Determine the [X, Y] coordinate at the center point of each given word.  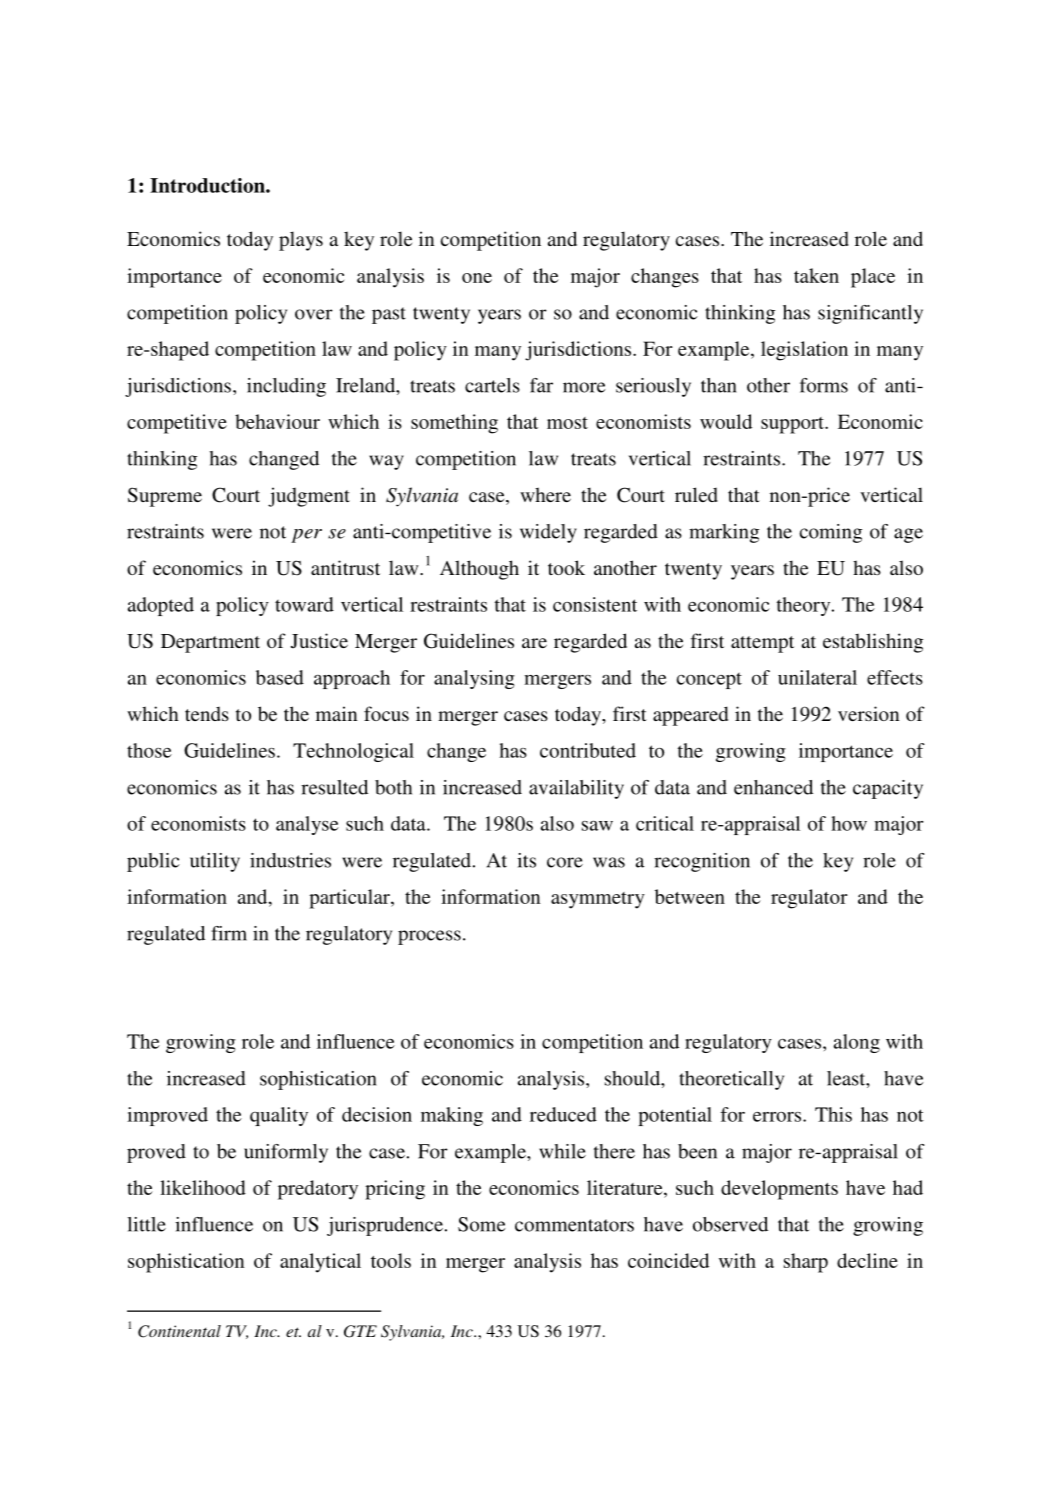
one [477, 278]
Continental [179, 1331]
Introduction [208, 185]
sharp [806, 1263]
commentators [574, 1225]
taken [816, 275]
